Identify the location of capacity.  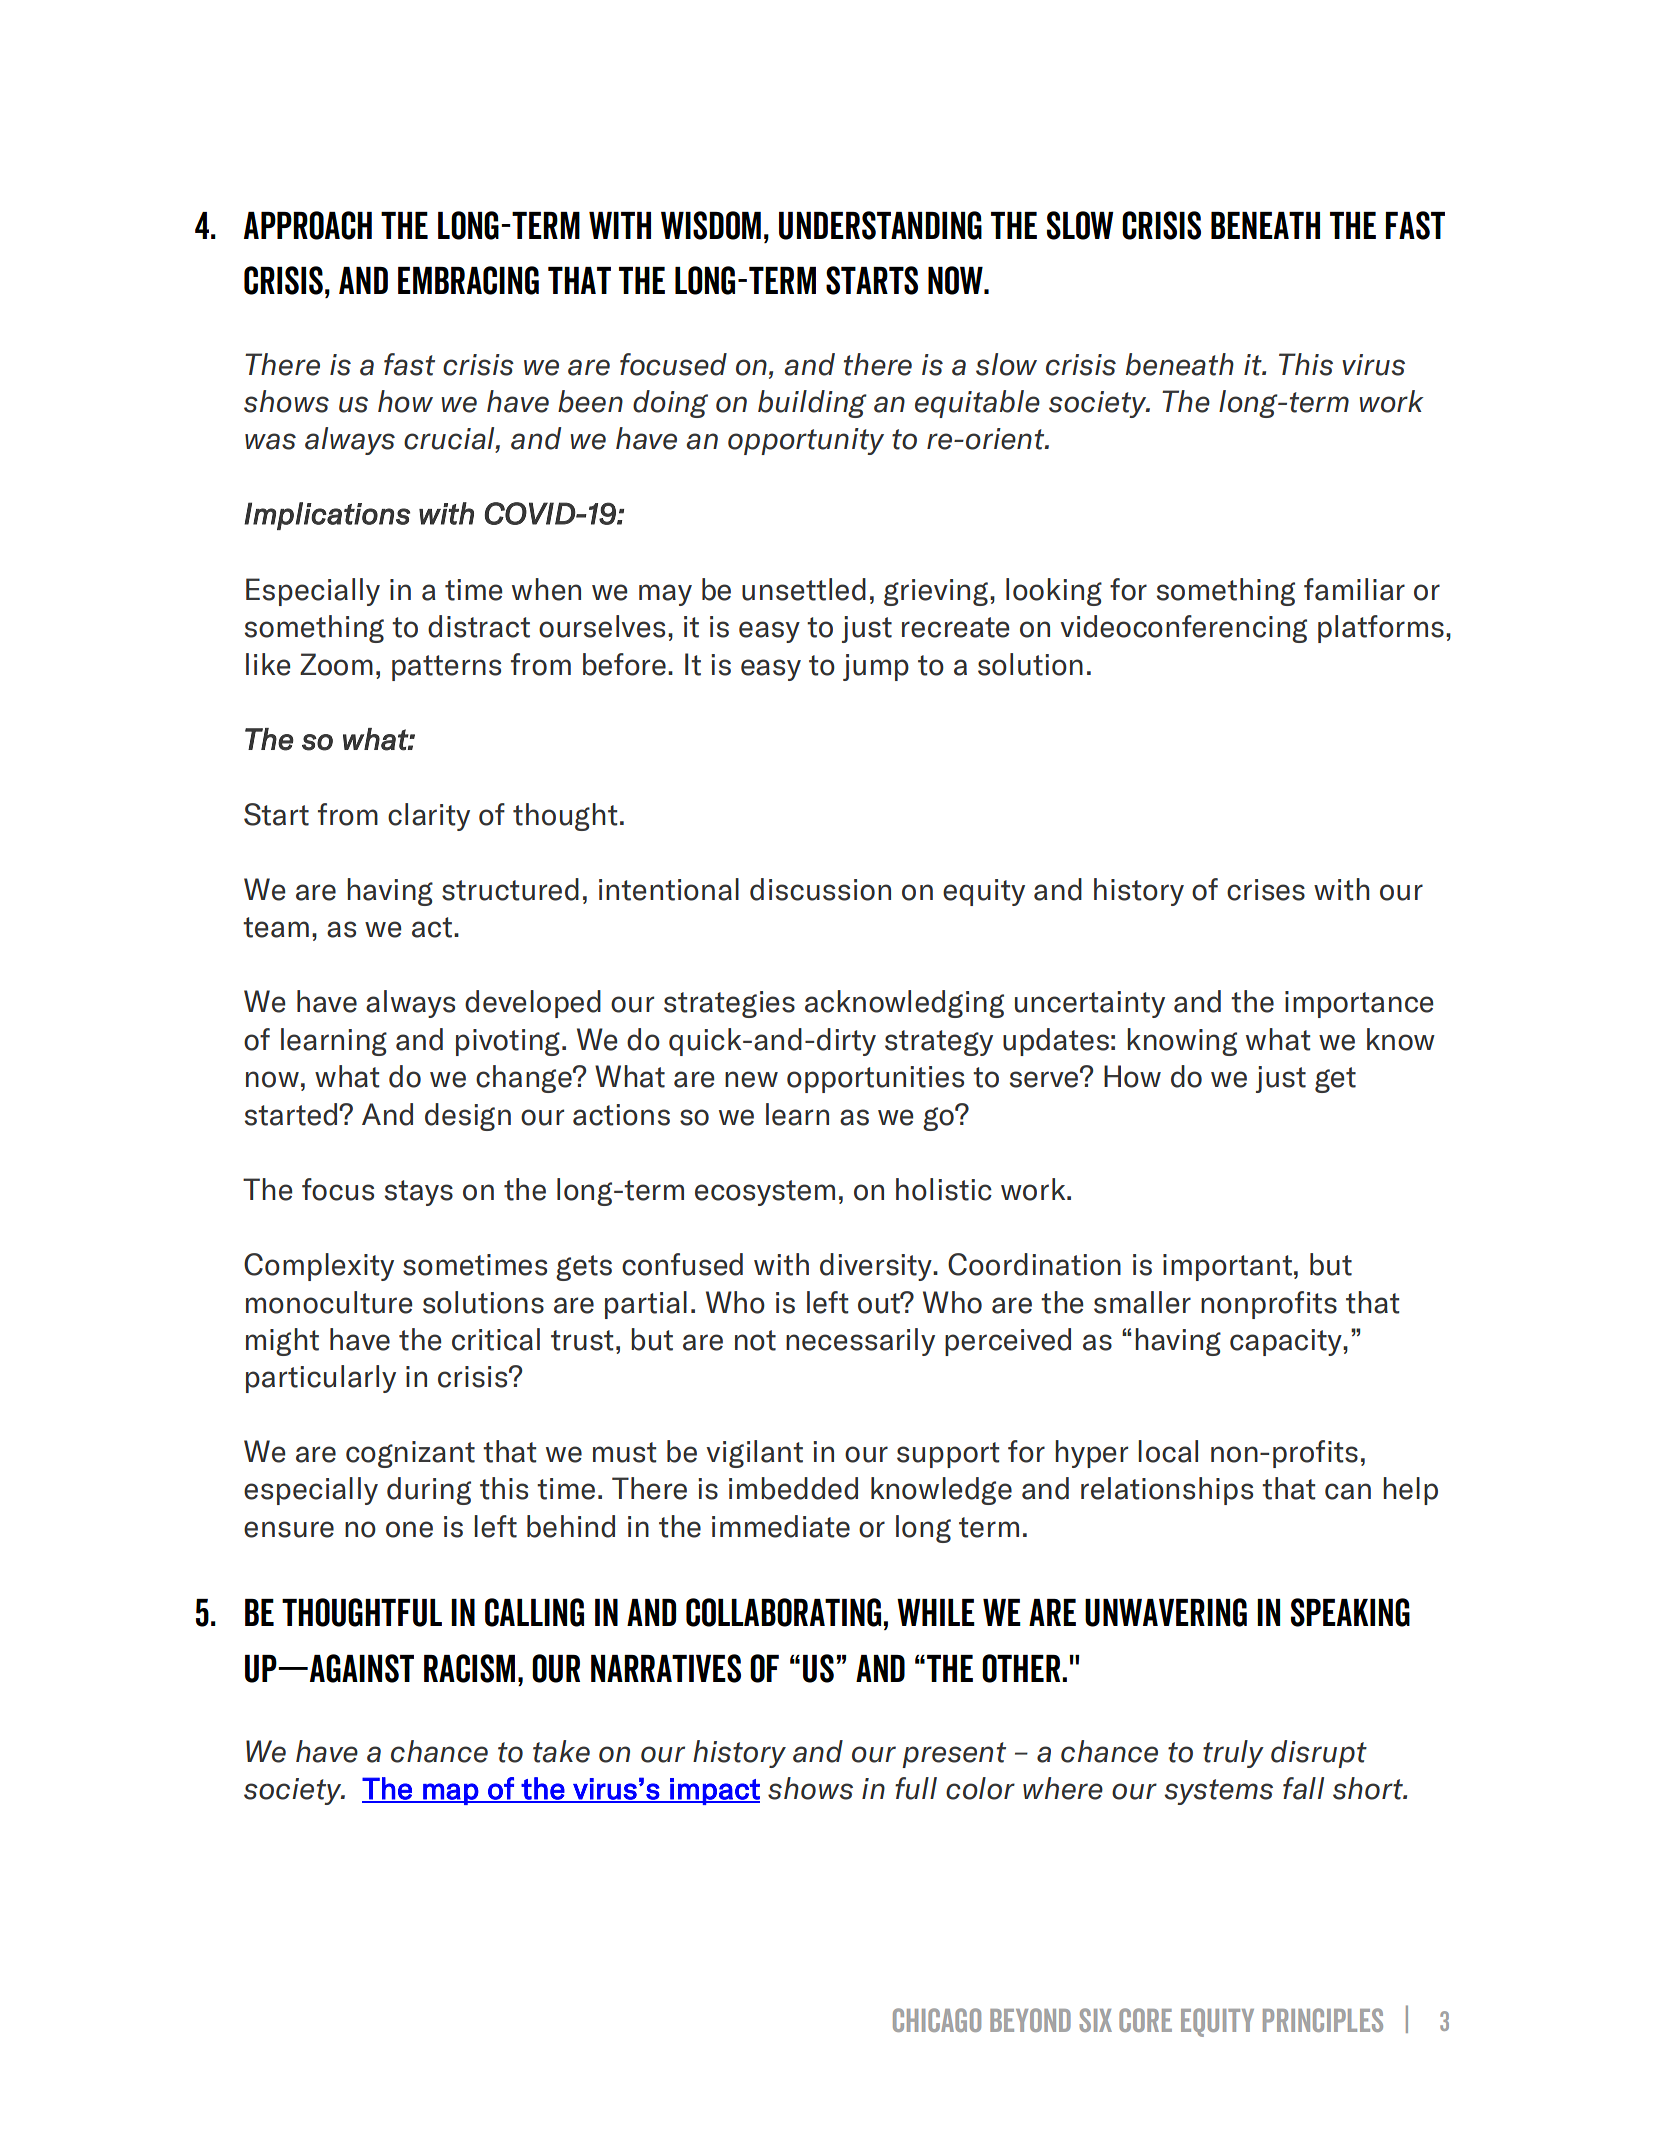
(1287, 1342).
